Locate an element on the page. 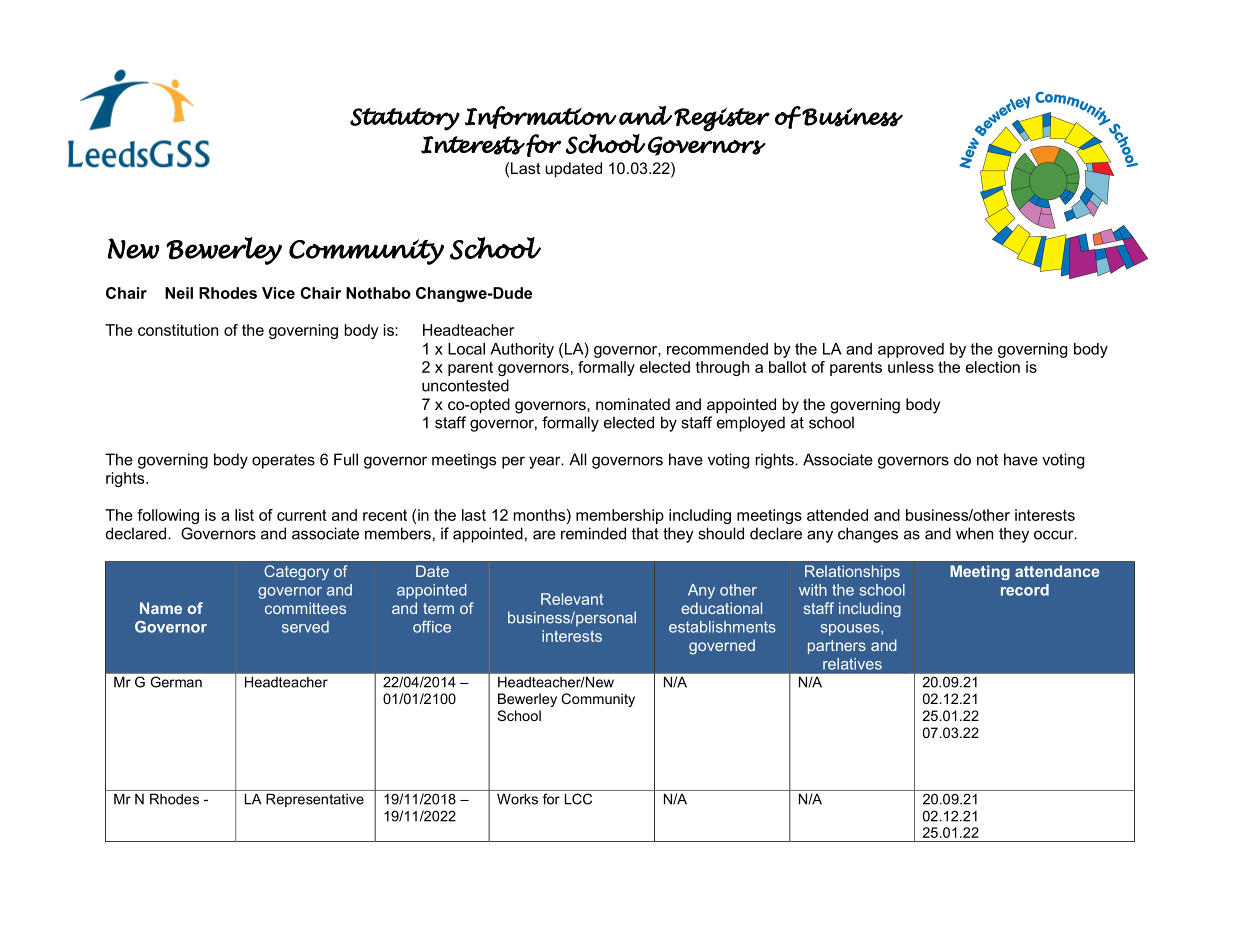 This image has width=1233, height=952. Representative is located at coordinates (315, 800).
